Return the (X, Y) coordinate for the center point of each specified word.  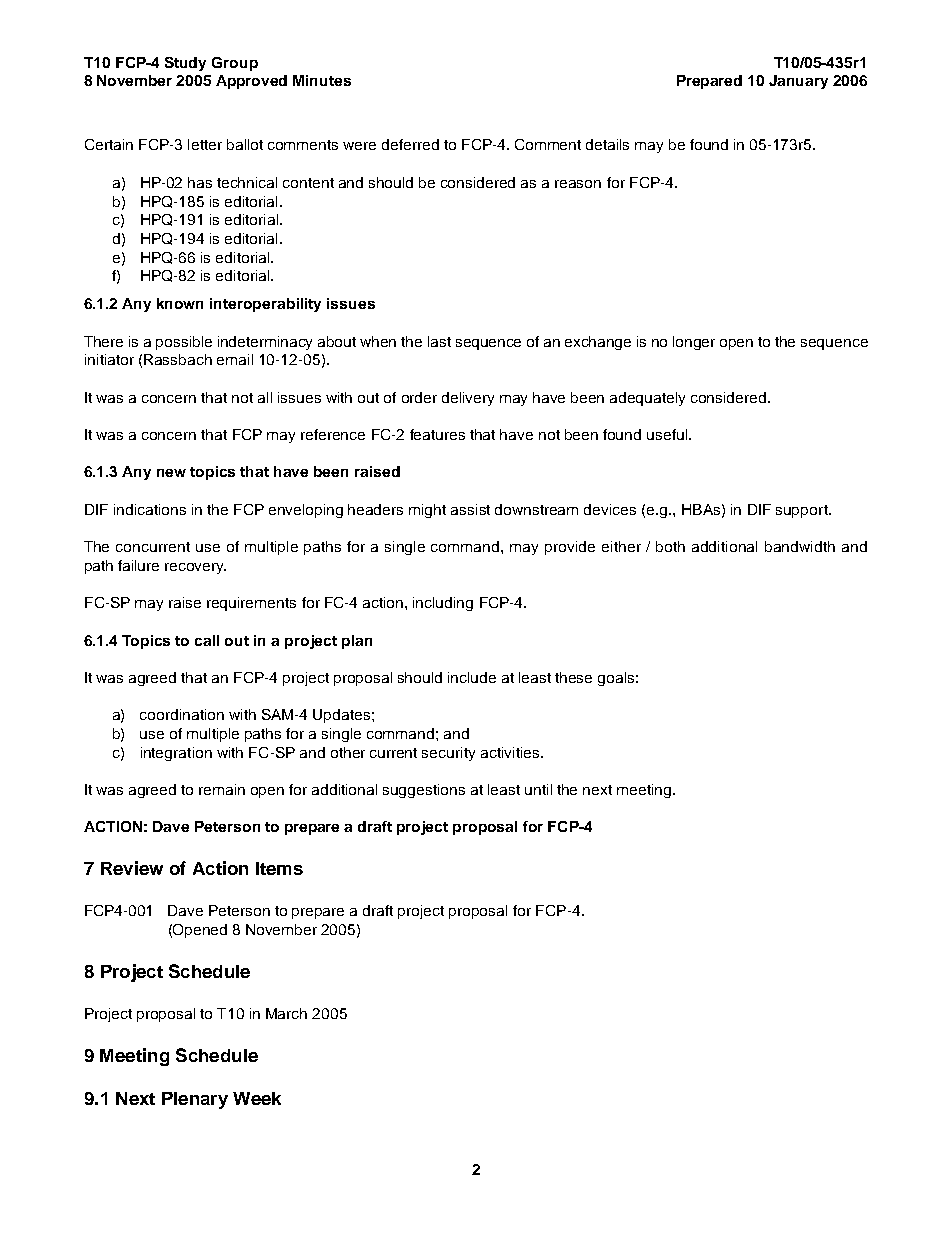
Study (185, 64)
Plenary (195, 1100)
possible (184, 343)
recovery (195, 568)
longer (694, 343)
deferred (410, 144)
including (443, 604)
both (670, 546)
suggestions (424, 791)
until (538, 789)
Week (257, 1098)
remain (222, 789)
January (798, 82)
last (439, 341)
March (286, 1013)
